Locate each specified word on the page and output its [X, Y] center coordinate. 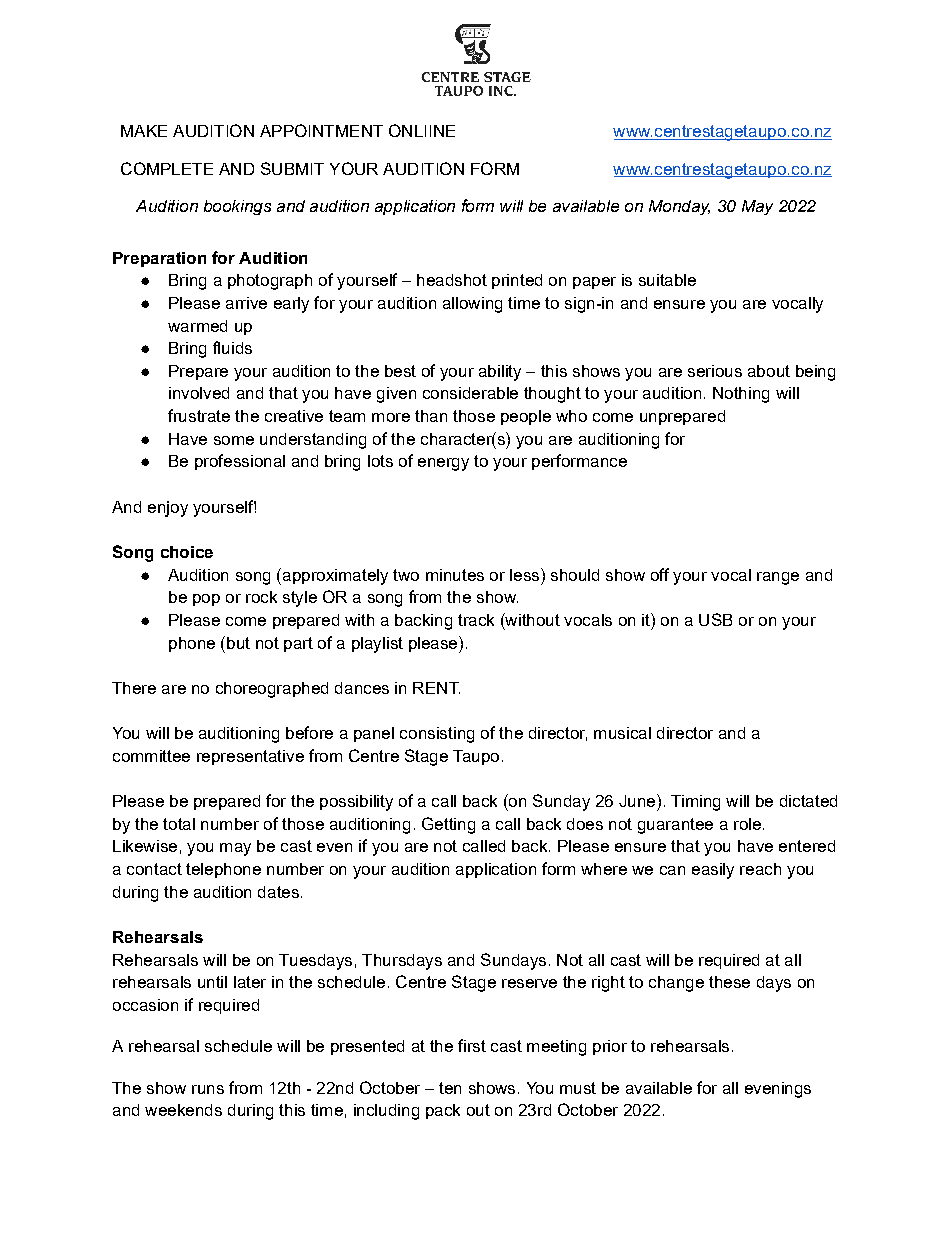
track [476, 620]
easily [713, 871]
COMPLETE [167, 168]
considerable [470, 393]
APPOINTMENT [321, 130]
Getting [448, 825]
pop [206, 600]
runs [208, 1089]
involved [199, 393]
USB [715, 619]
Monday [679, 207]
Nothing [741, 395]
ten [450, 1088]
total [179, 824]
